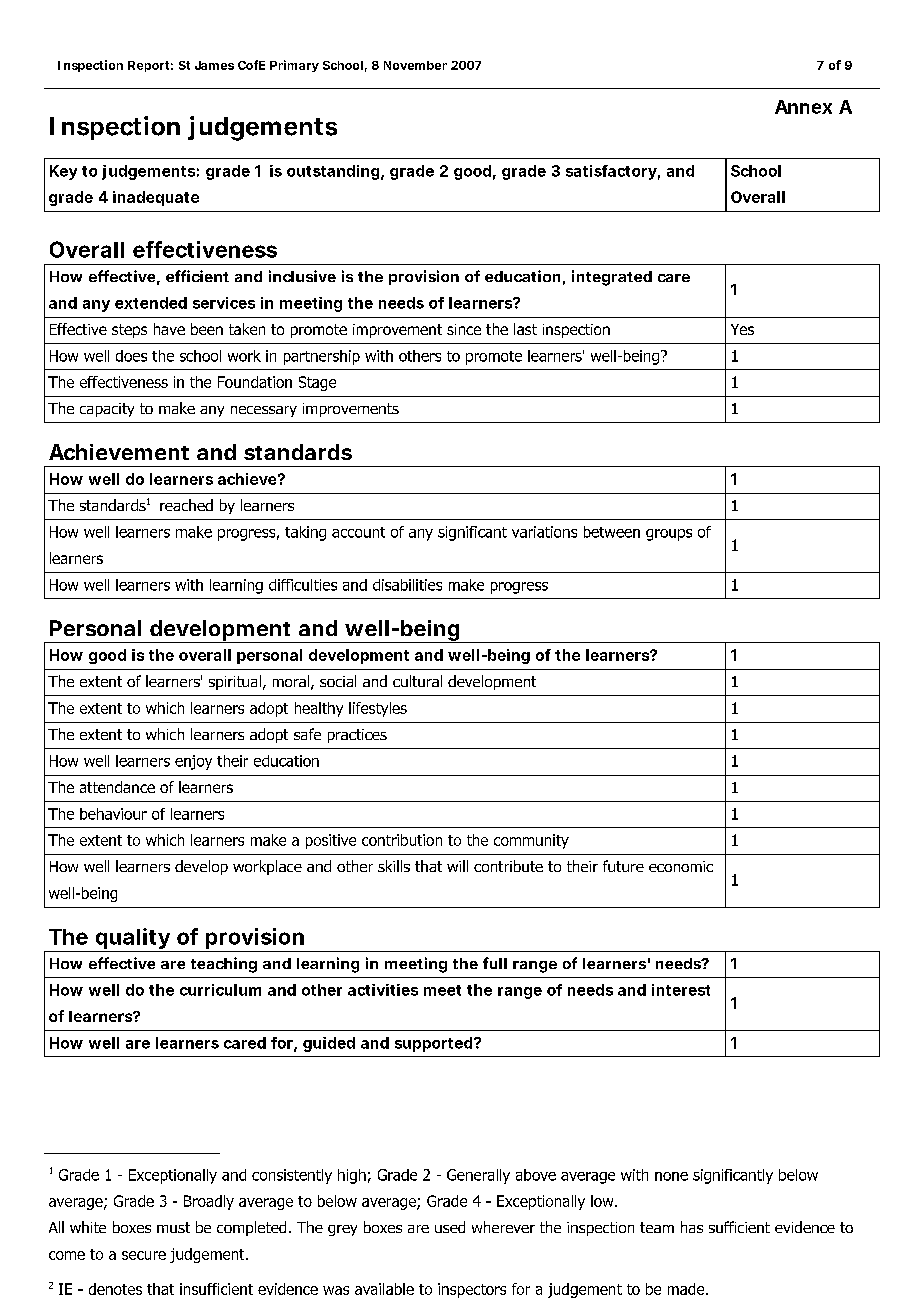 Image resolution: width=924 pixels, height=1308 pixels. I want to click on quality, so click(133, 940).
